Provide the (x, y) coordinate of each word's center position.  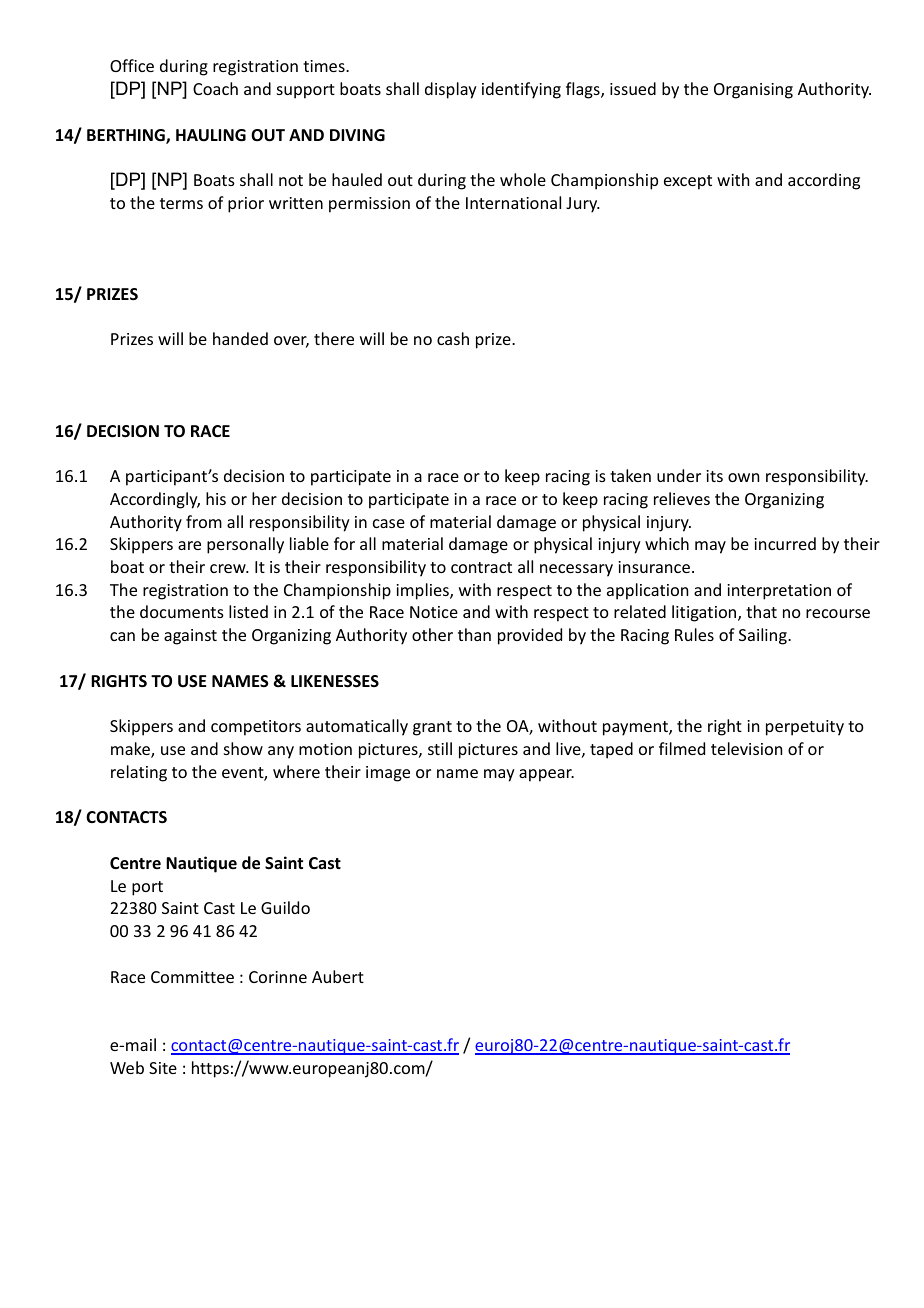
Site (163, 1068)
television (746, 748)
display (451, 90)
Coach (215, 88)
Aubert (338, 976)
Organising (753, 91)
